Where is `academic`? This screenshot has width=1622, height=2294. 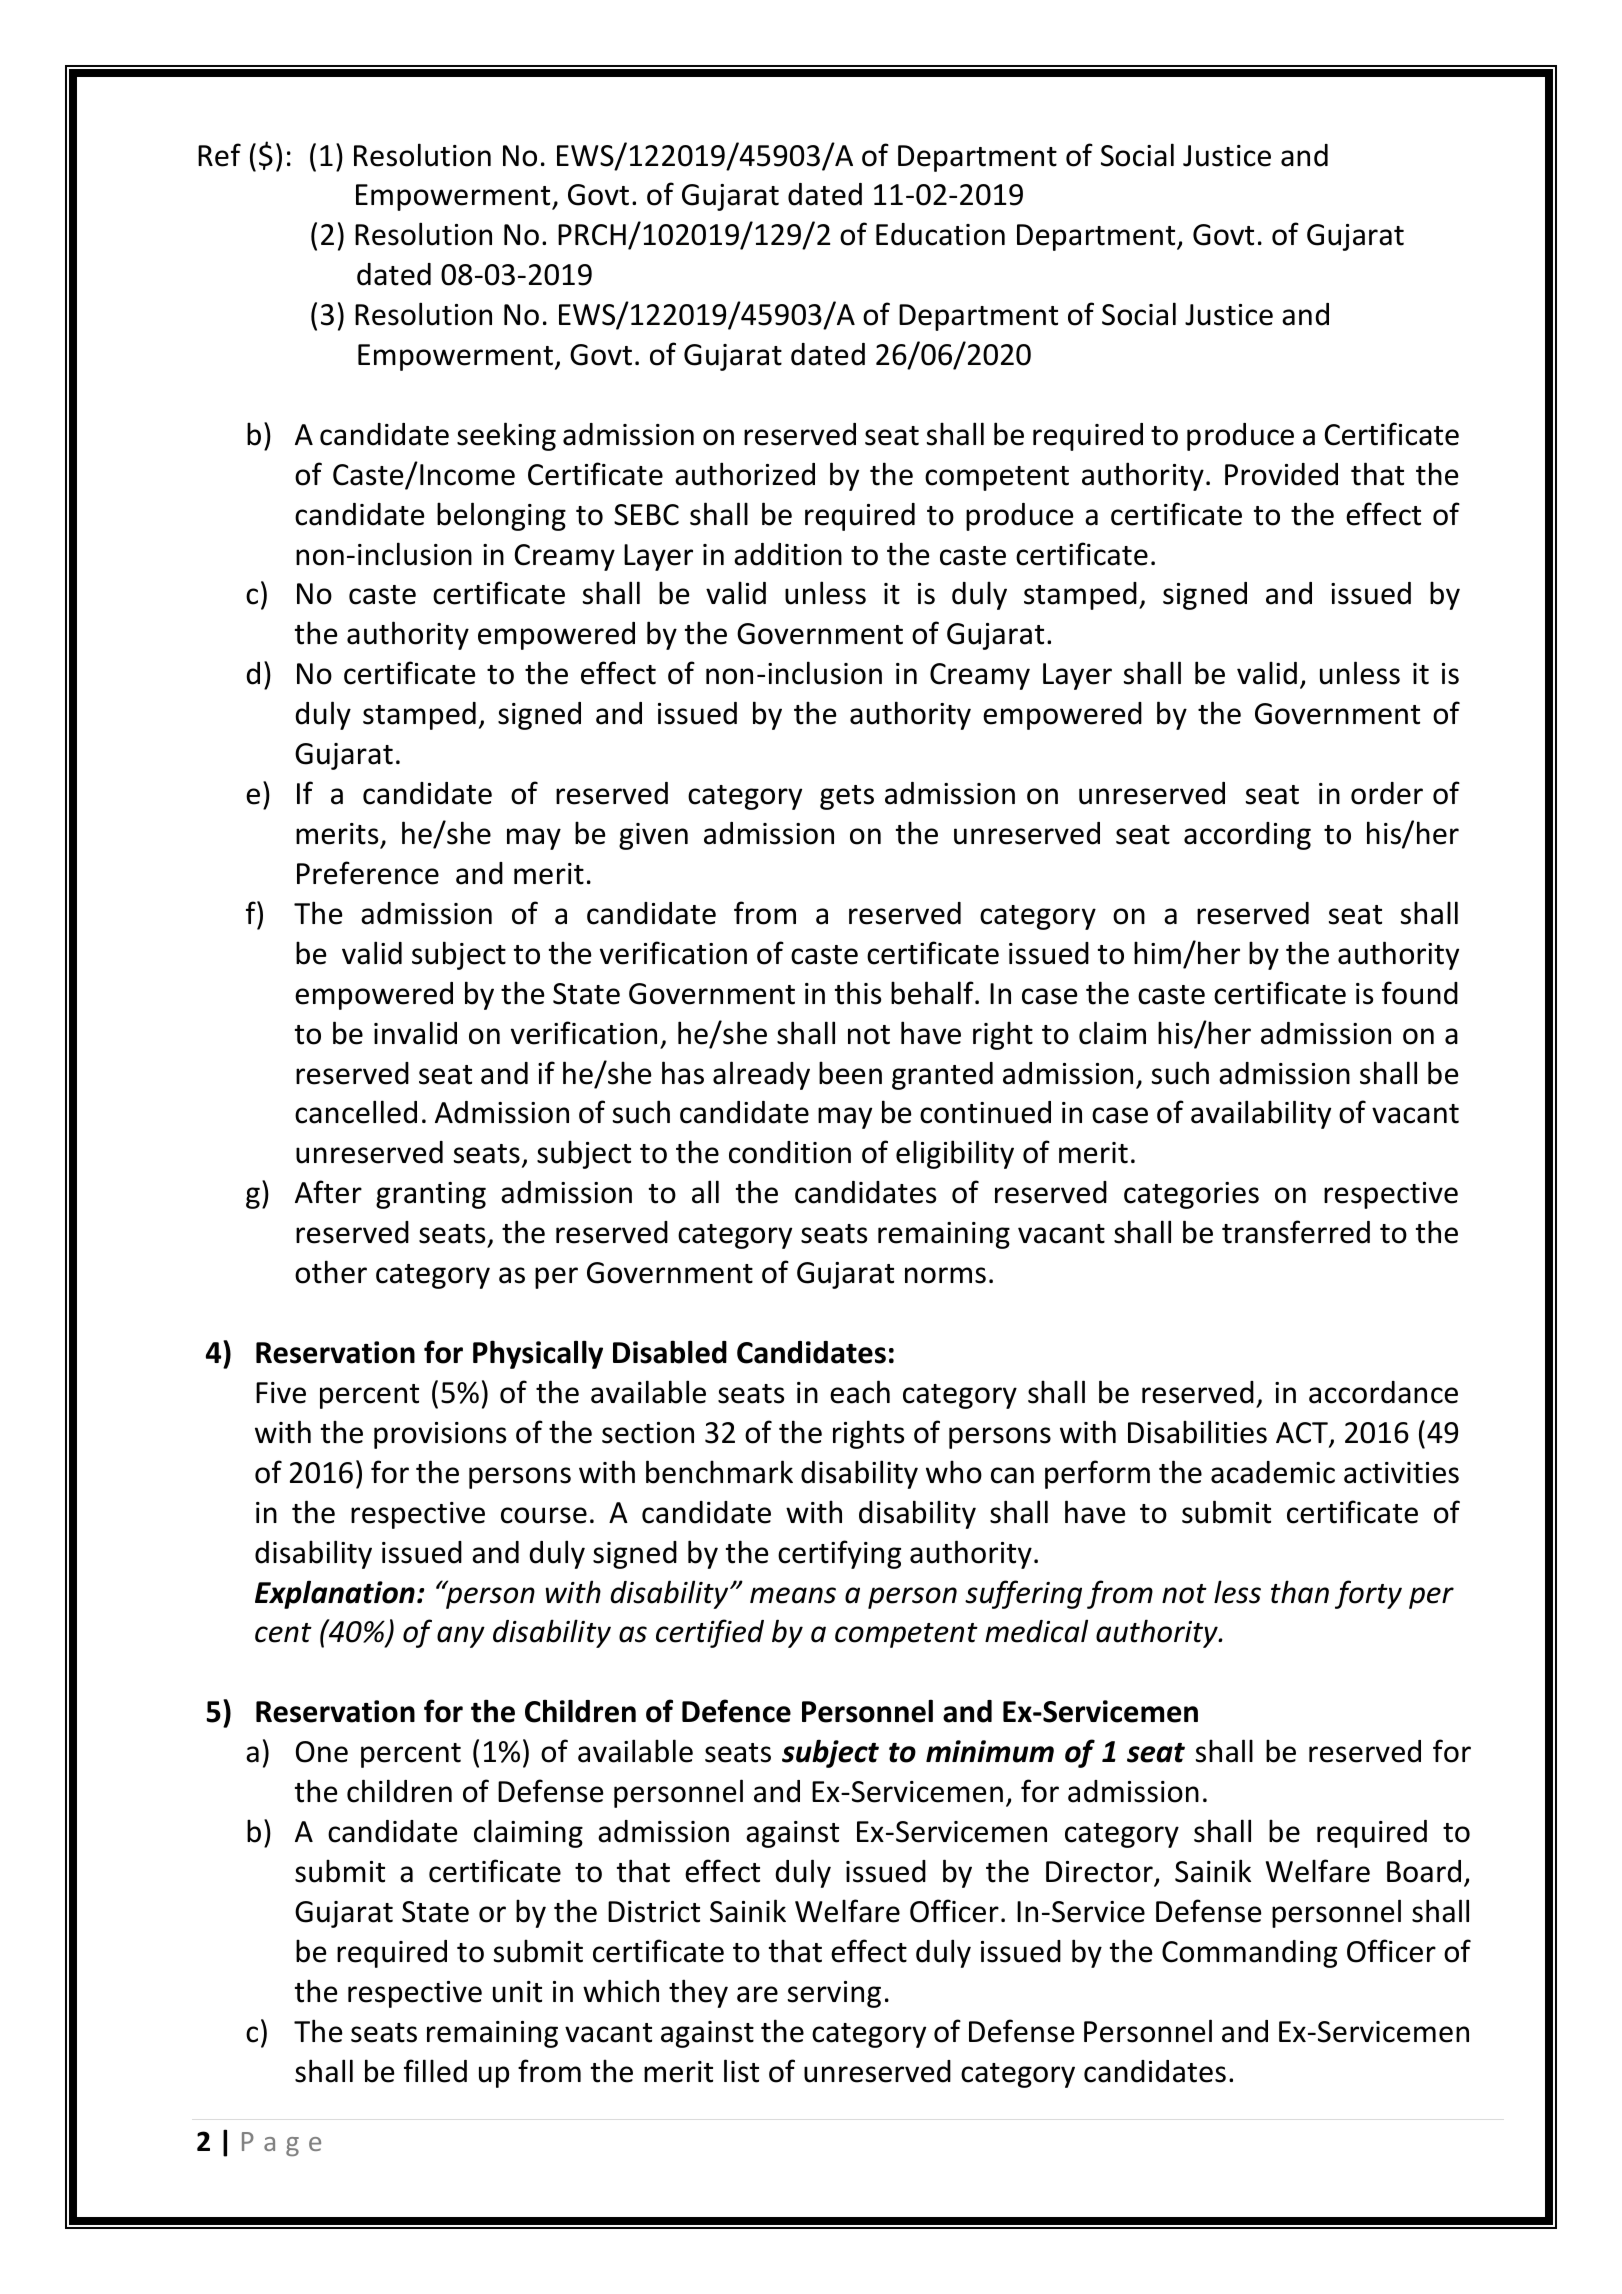
academic is located at coordinates (1273, 1472).
